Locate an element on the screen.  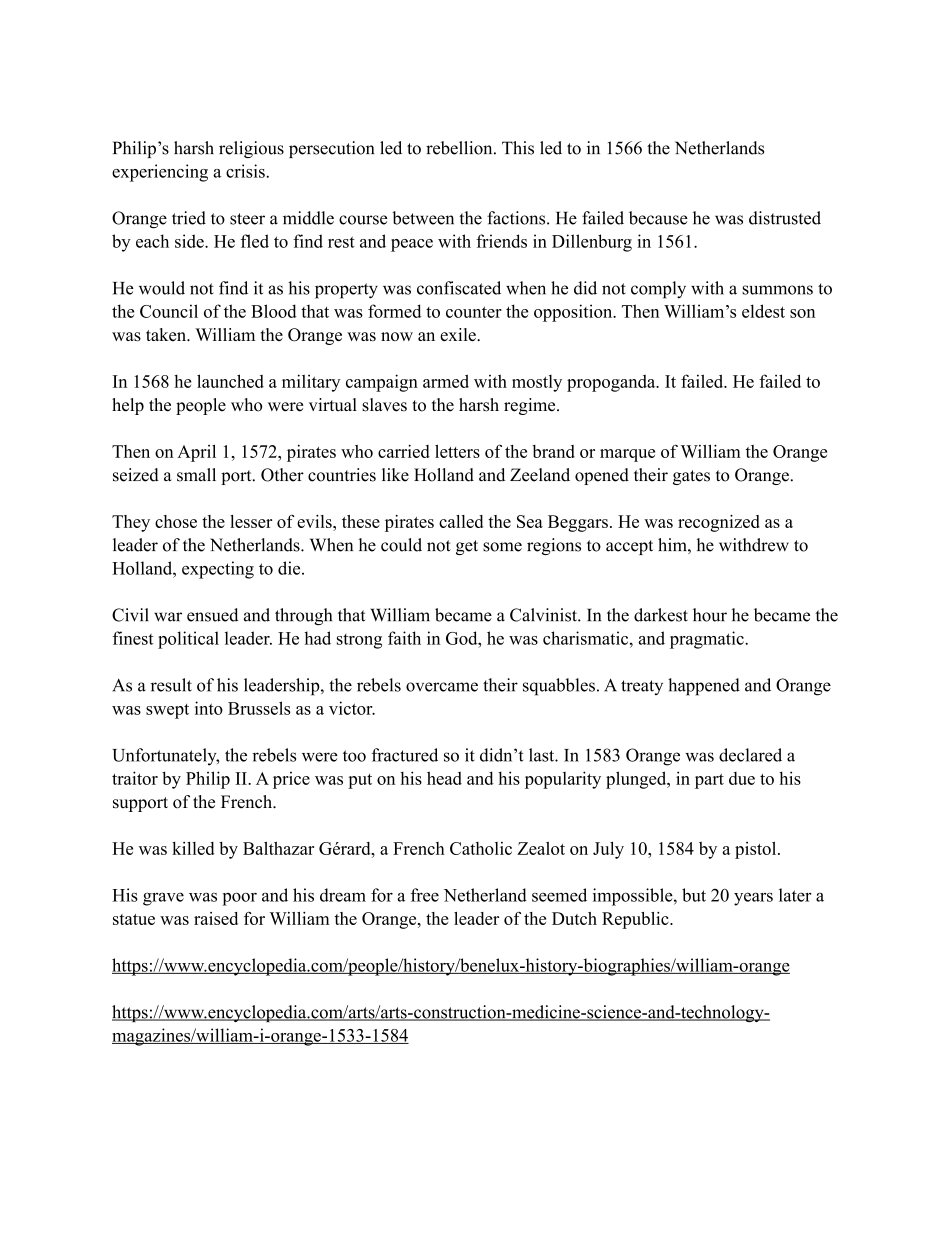
free is located at coordinates (425, 895).
